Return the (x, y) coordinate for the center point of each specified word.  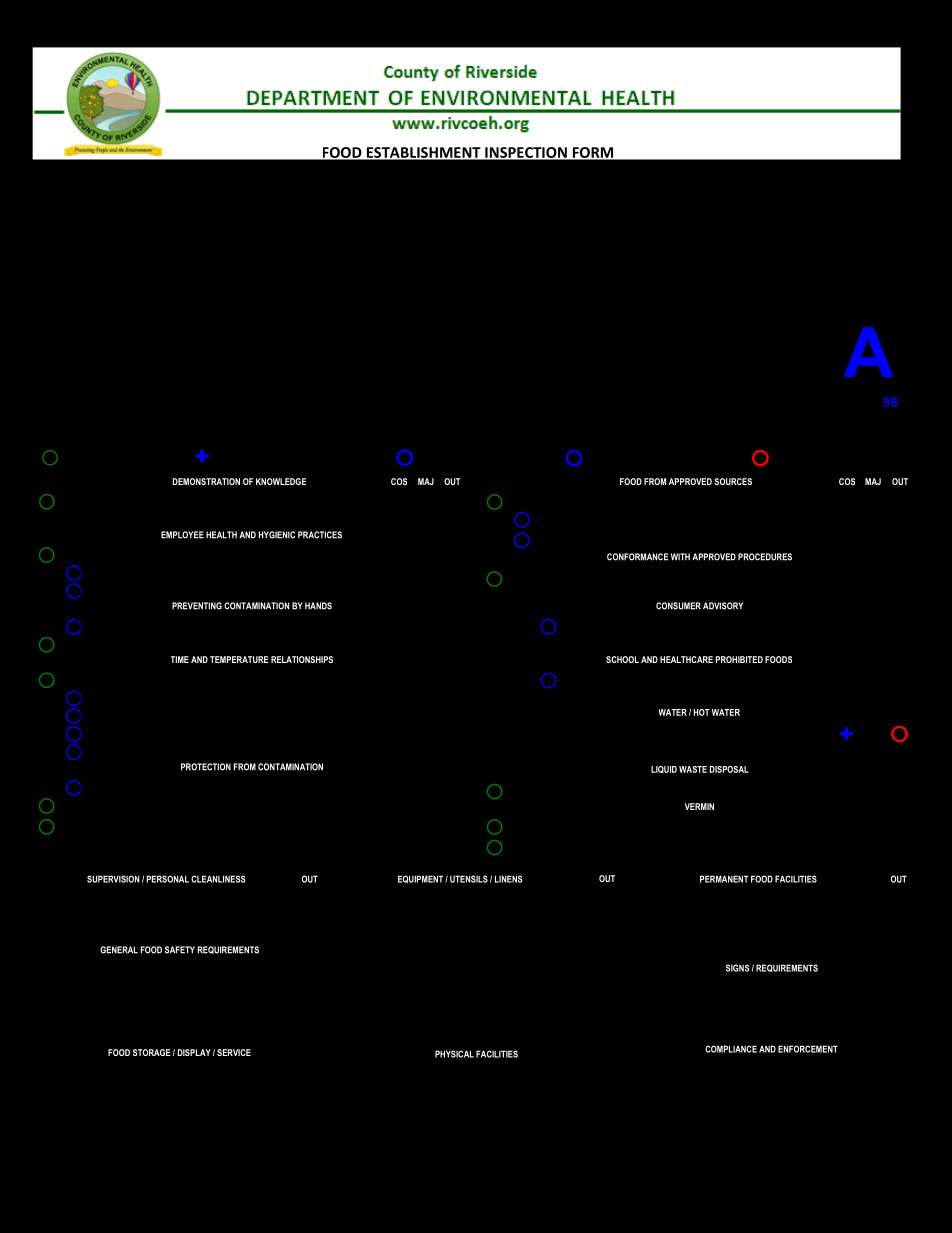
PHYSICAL (454, 1054)
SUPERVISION (113, 879)
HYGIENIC (277, 535)
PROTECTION (206, 767)
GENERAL (119, 950)
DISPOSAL (729, 769)
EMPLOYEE (182, 535)
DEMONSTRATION (206, 481)
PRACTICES (320, 535)
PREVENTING (197, 606)
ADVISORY (723, 606)
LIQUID (664, 769)
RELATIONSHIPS (302, 659)
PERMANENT (724, 879)
